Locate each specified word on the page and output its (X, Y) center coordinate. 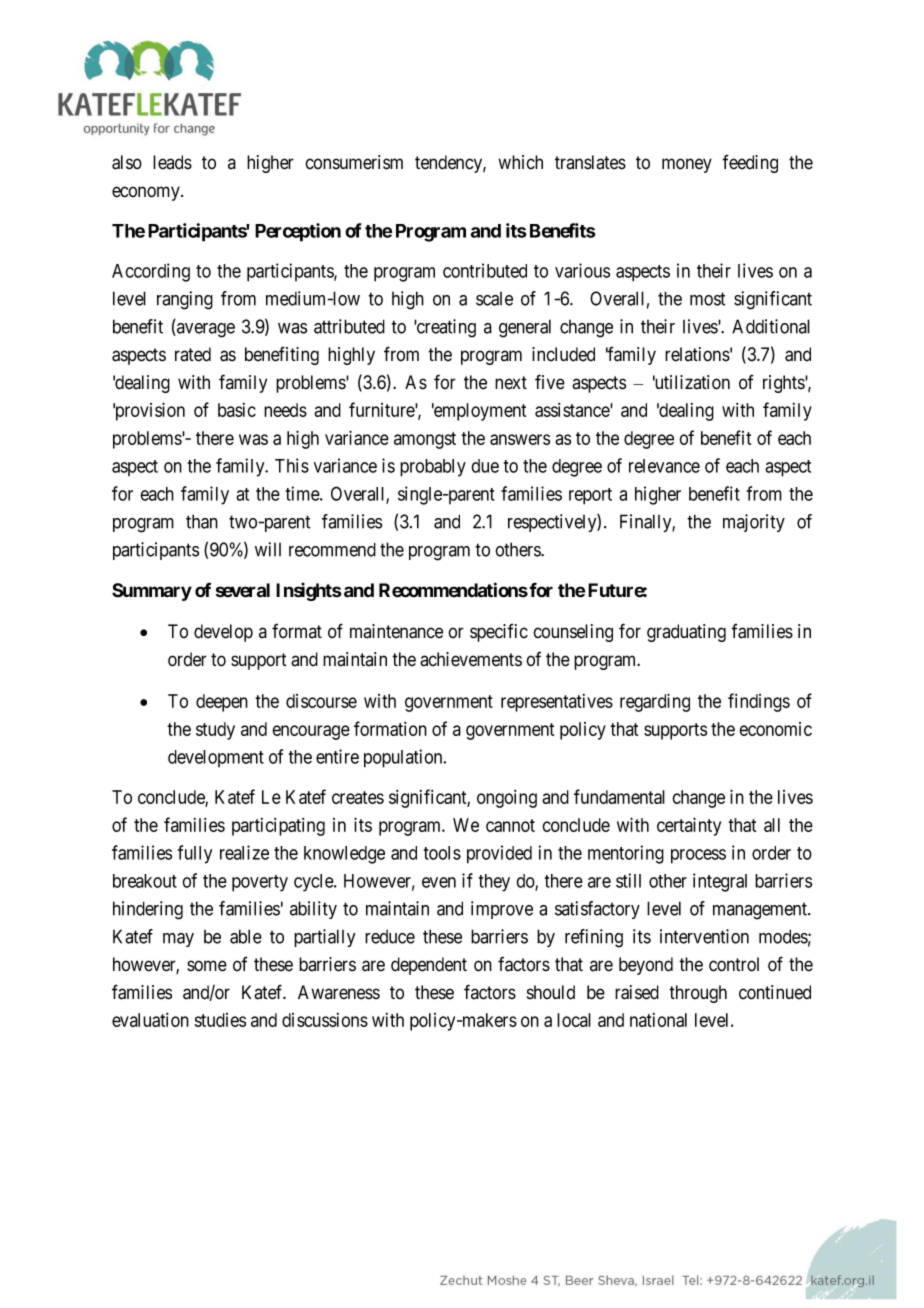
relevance (664, 466)
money (687, 165)
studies (220, 1020)
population (404, 758)
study (215, 731)
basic (237, 410)
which (520, 162)
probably (433, 468)
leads (172, 162)
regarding (655, 702)
